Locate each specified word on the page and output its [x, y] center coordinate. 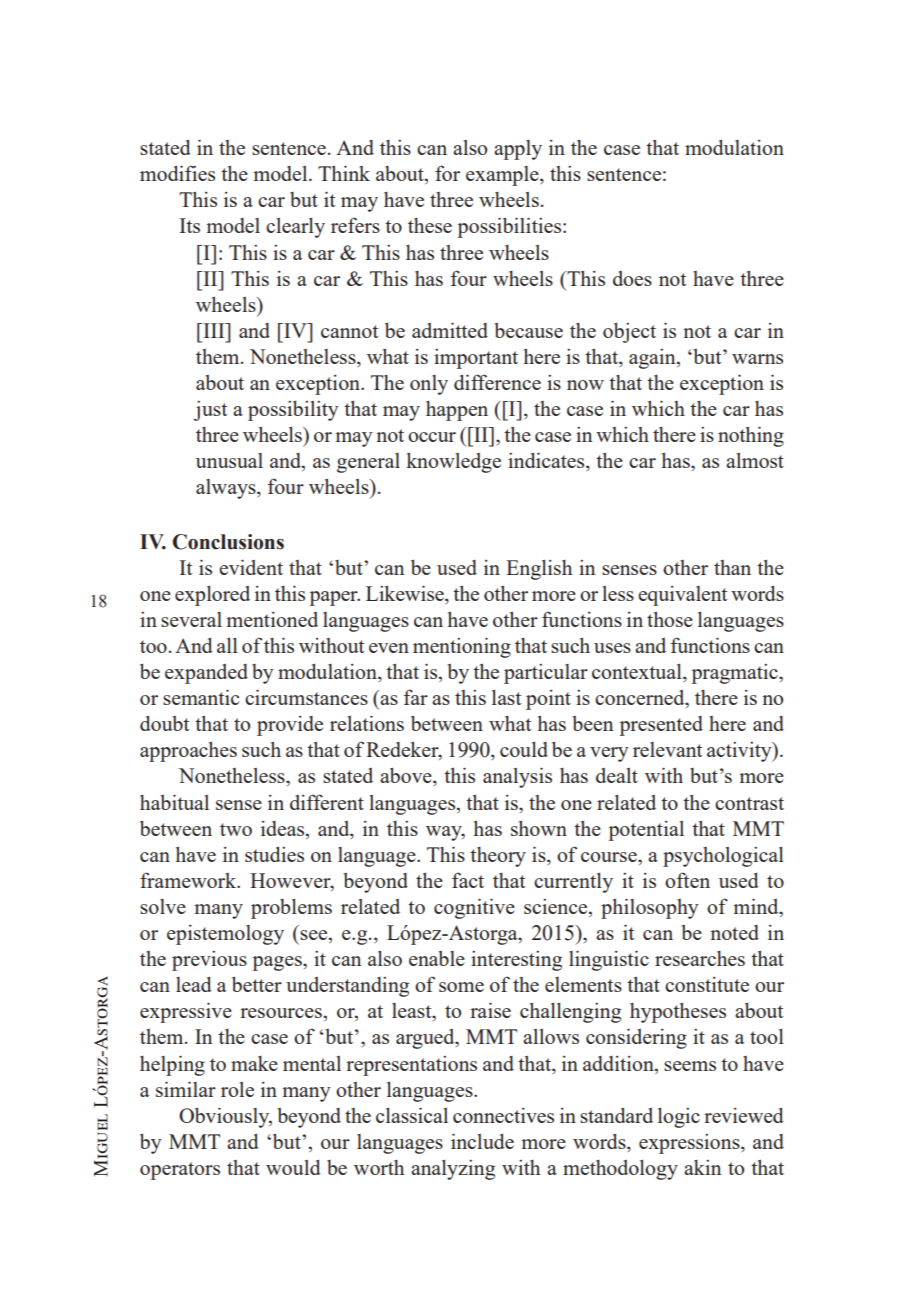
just [210, 411]
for [447, 173]
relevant [667, 749]
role [237, 1089]
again [653, 359]
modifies [177, 173]
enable [437, 958]
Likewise [406, 593]
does [632, 278]
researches [700, 958]
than [732, 567]
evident [251, 567]
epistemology [225, 935]
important [476, 359]
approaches [188, 752]
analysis [517, 777]
